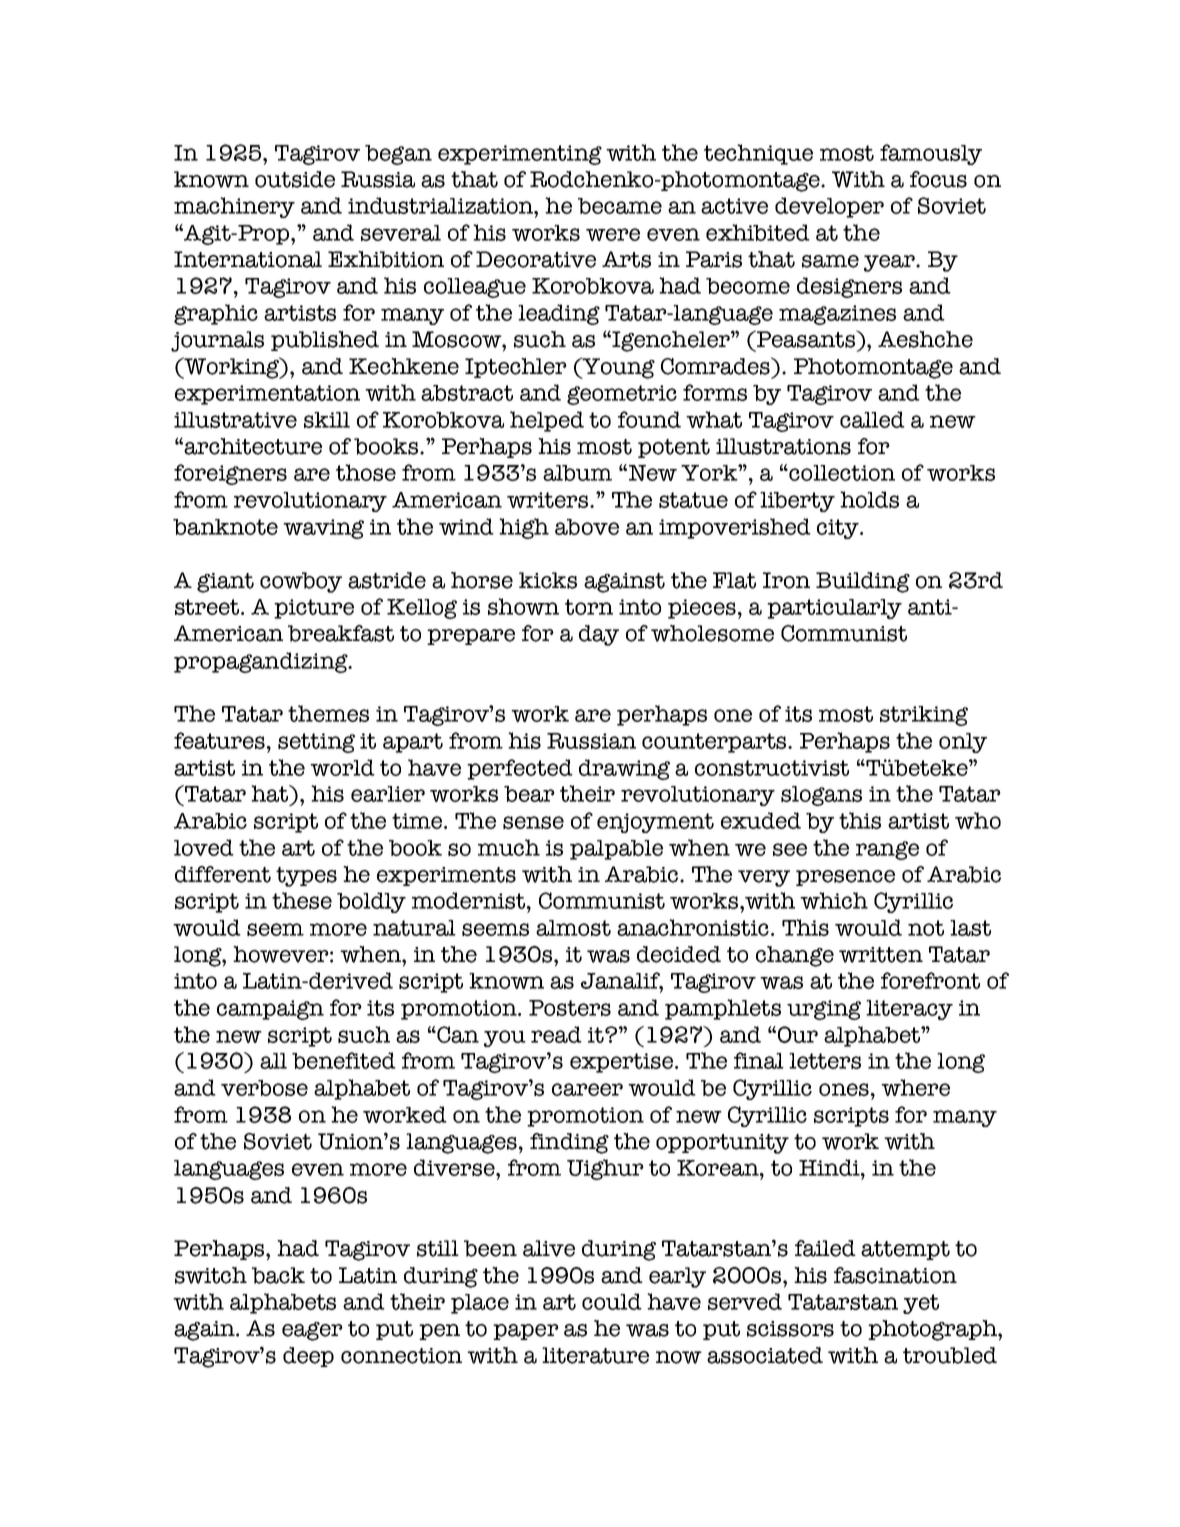  Describe the element at coordinates (829, 207) in the screenshot. I see `developer` at that location.
